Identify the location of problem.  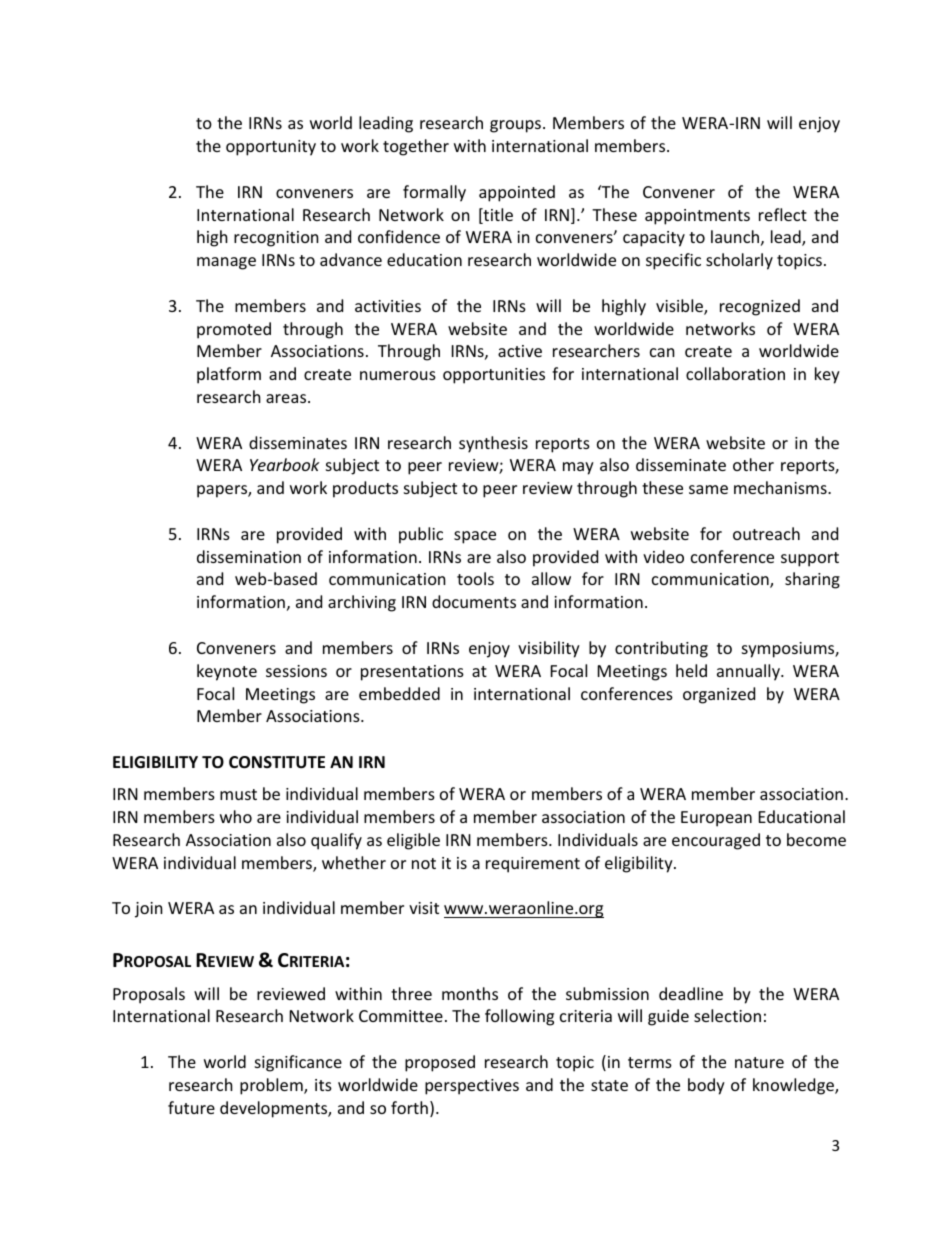
(272, 1086).
